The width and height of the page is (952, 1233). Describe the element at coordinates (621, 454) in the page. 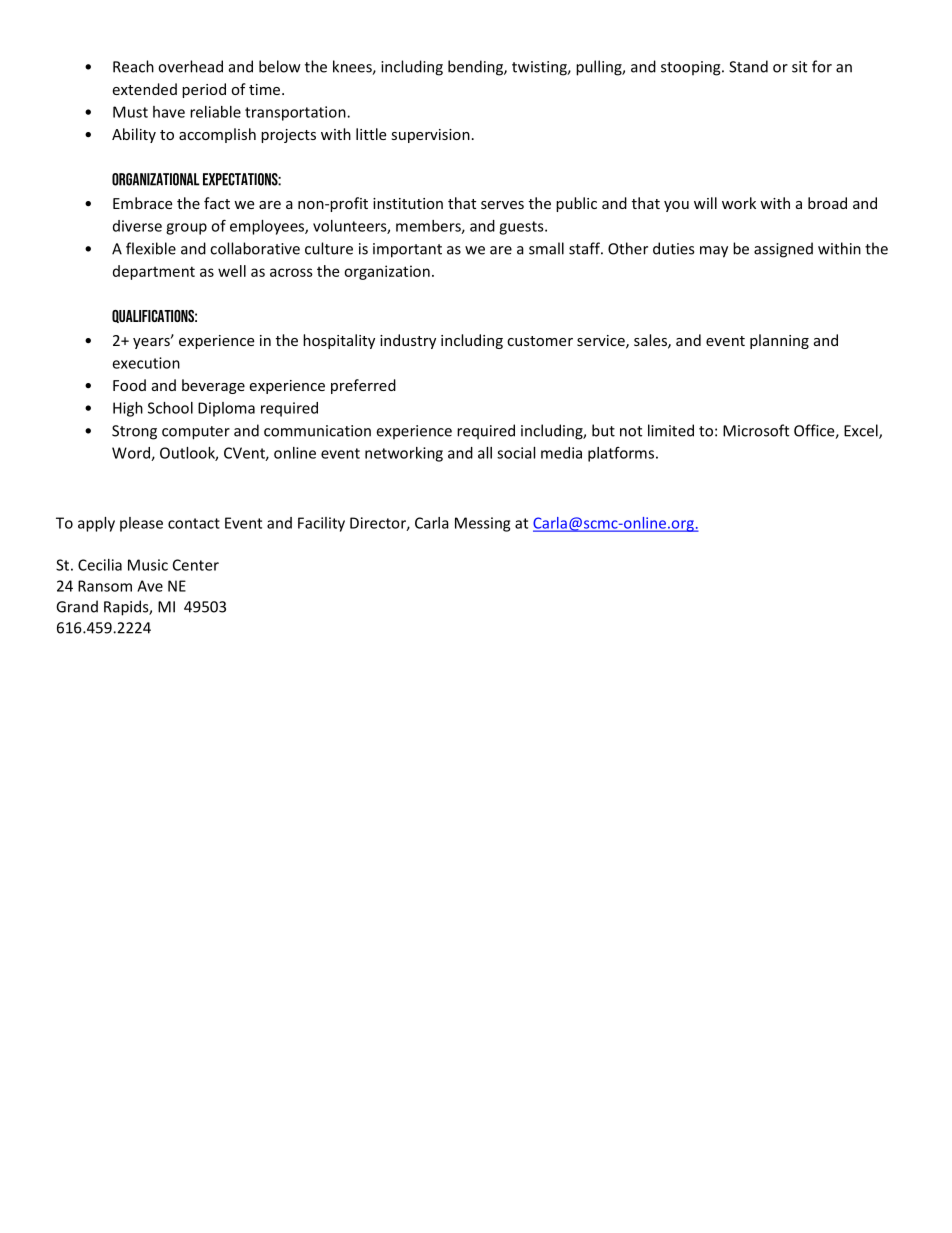

I see `platforms` at that location.
